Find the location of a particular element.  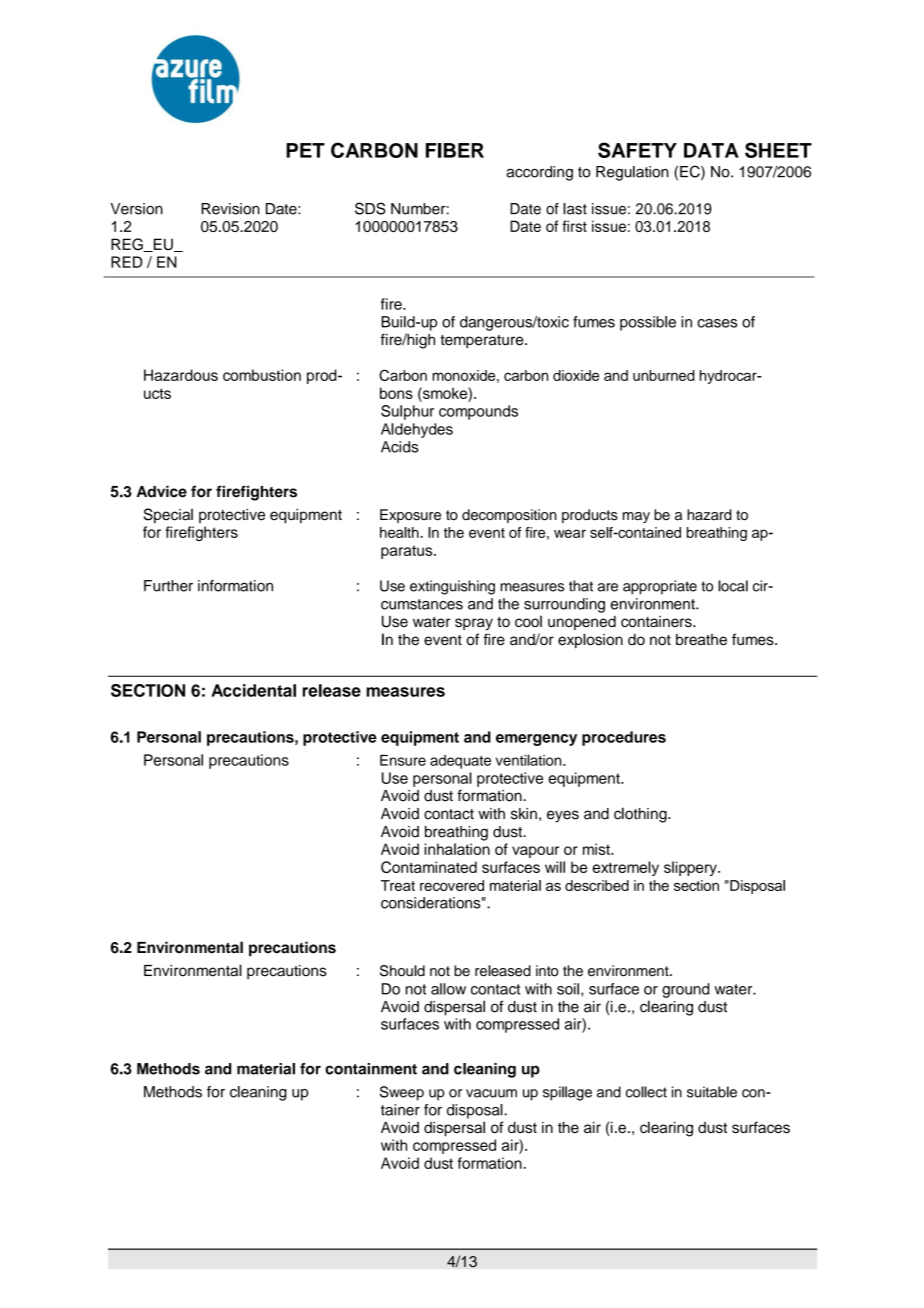

Special is located at coordinates (168, 516).
